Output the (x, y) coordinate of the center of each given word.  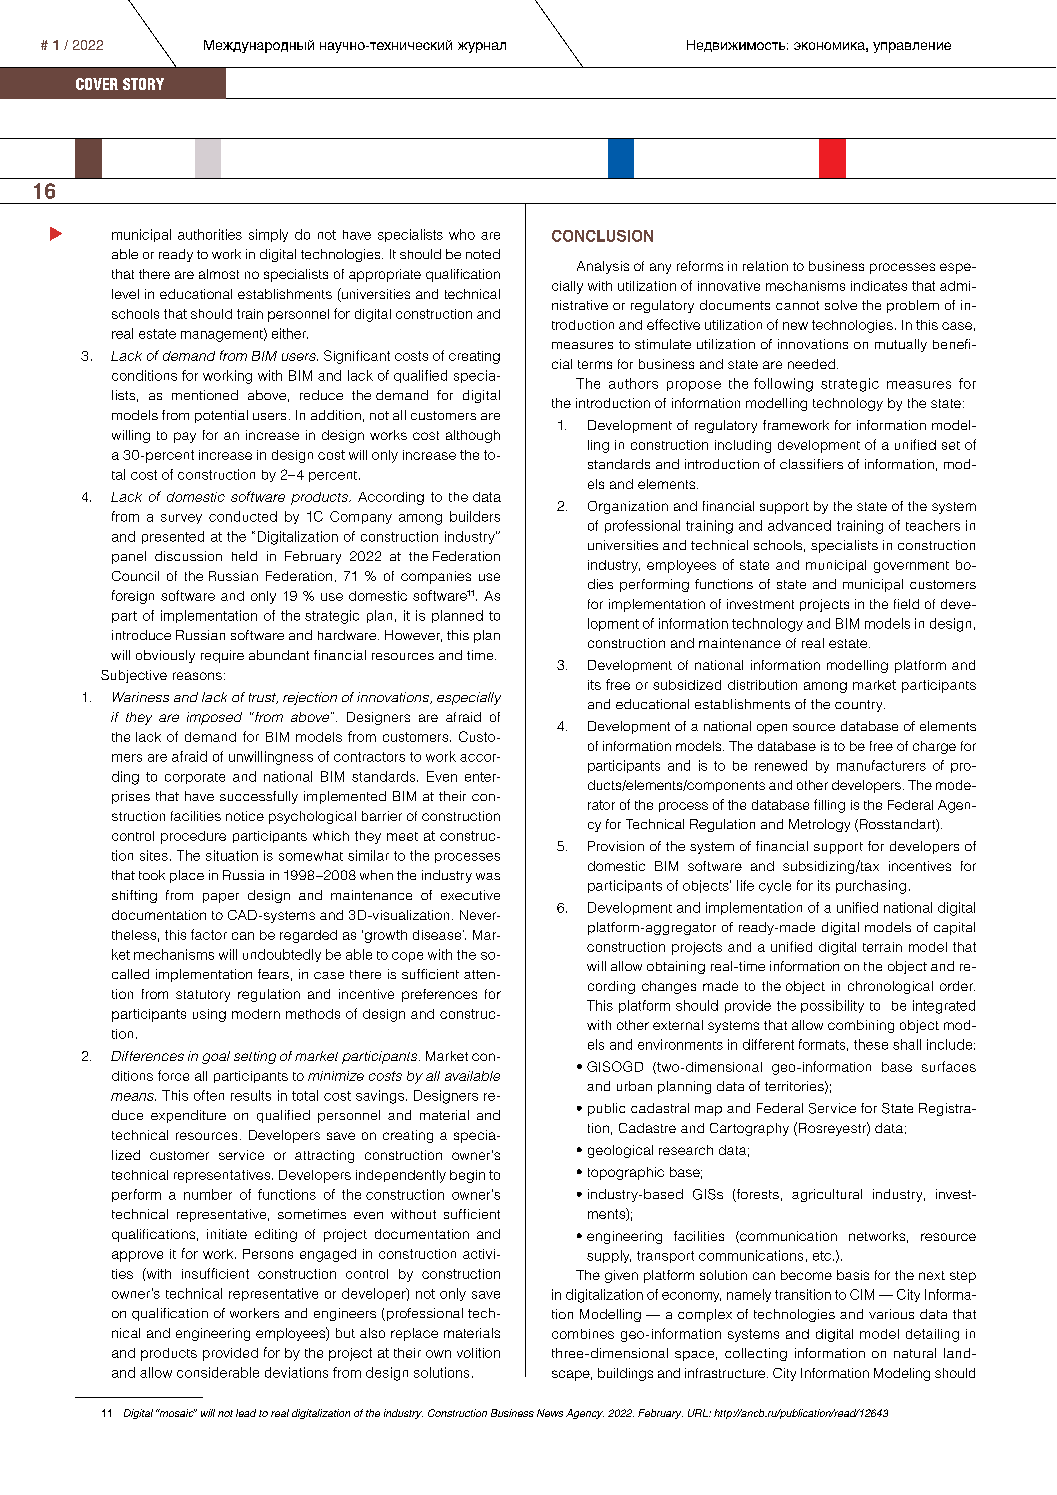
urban (634, 1086)
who (462, 234)
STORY (143, 84)
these (871, 1044)
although (473, 436)
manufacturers (881, 765)
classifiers (811, 464)
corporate (195, 778)
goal (216, 1057)
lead (246, 1413)
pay (185, 437)
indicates (879, 286)
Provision (616, 846)
